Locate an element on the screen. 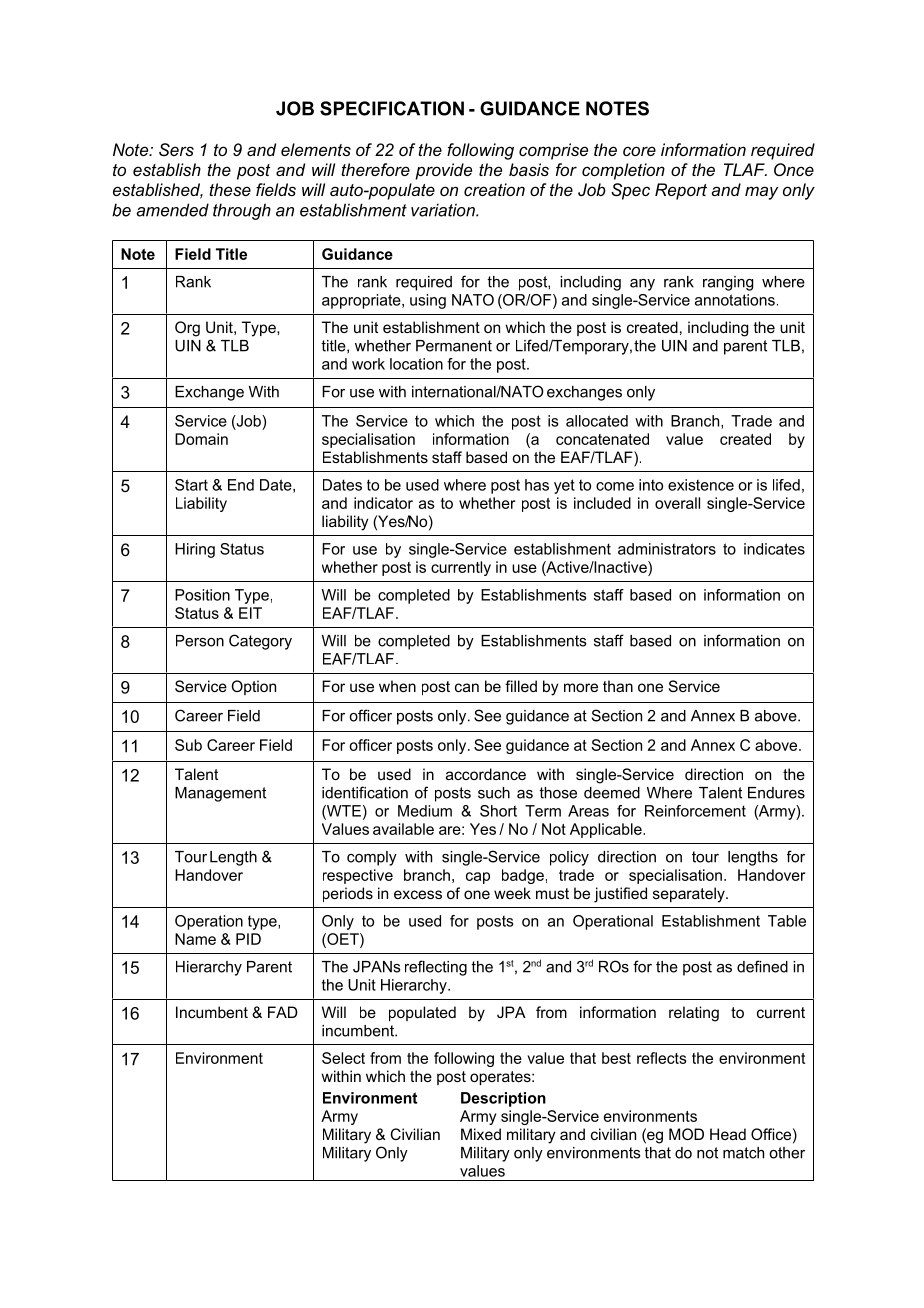 Image resolution: width=924 pixels, height=1308 pixels. Short is located at coordinates (498, 811).
